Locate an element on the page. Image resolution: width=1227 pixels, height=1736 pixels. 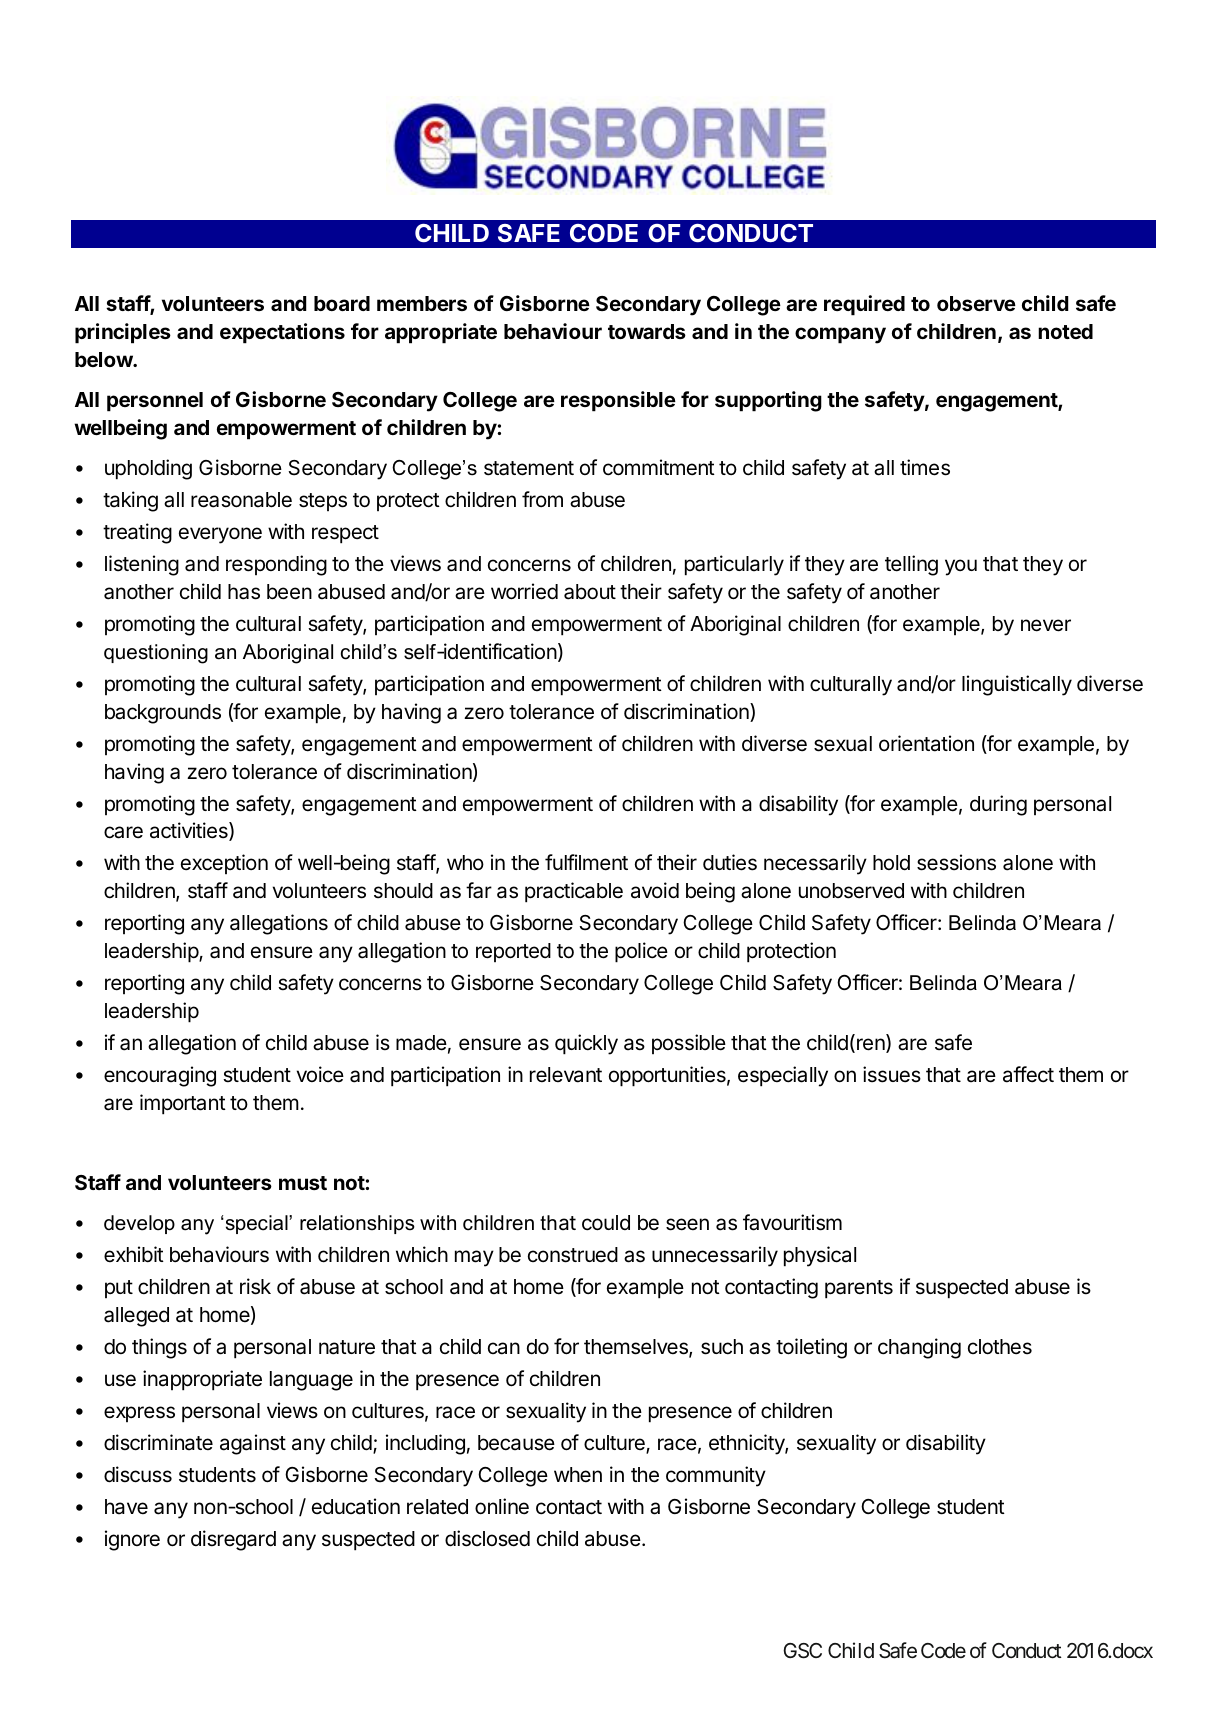
disclosed is located at coordinates (487, 1538).
